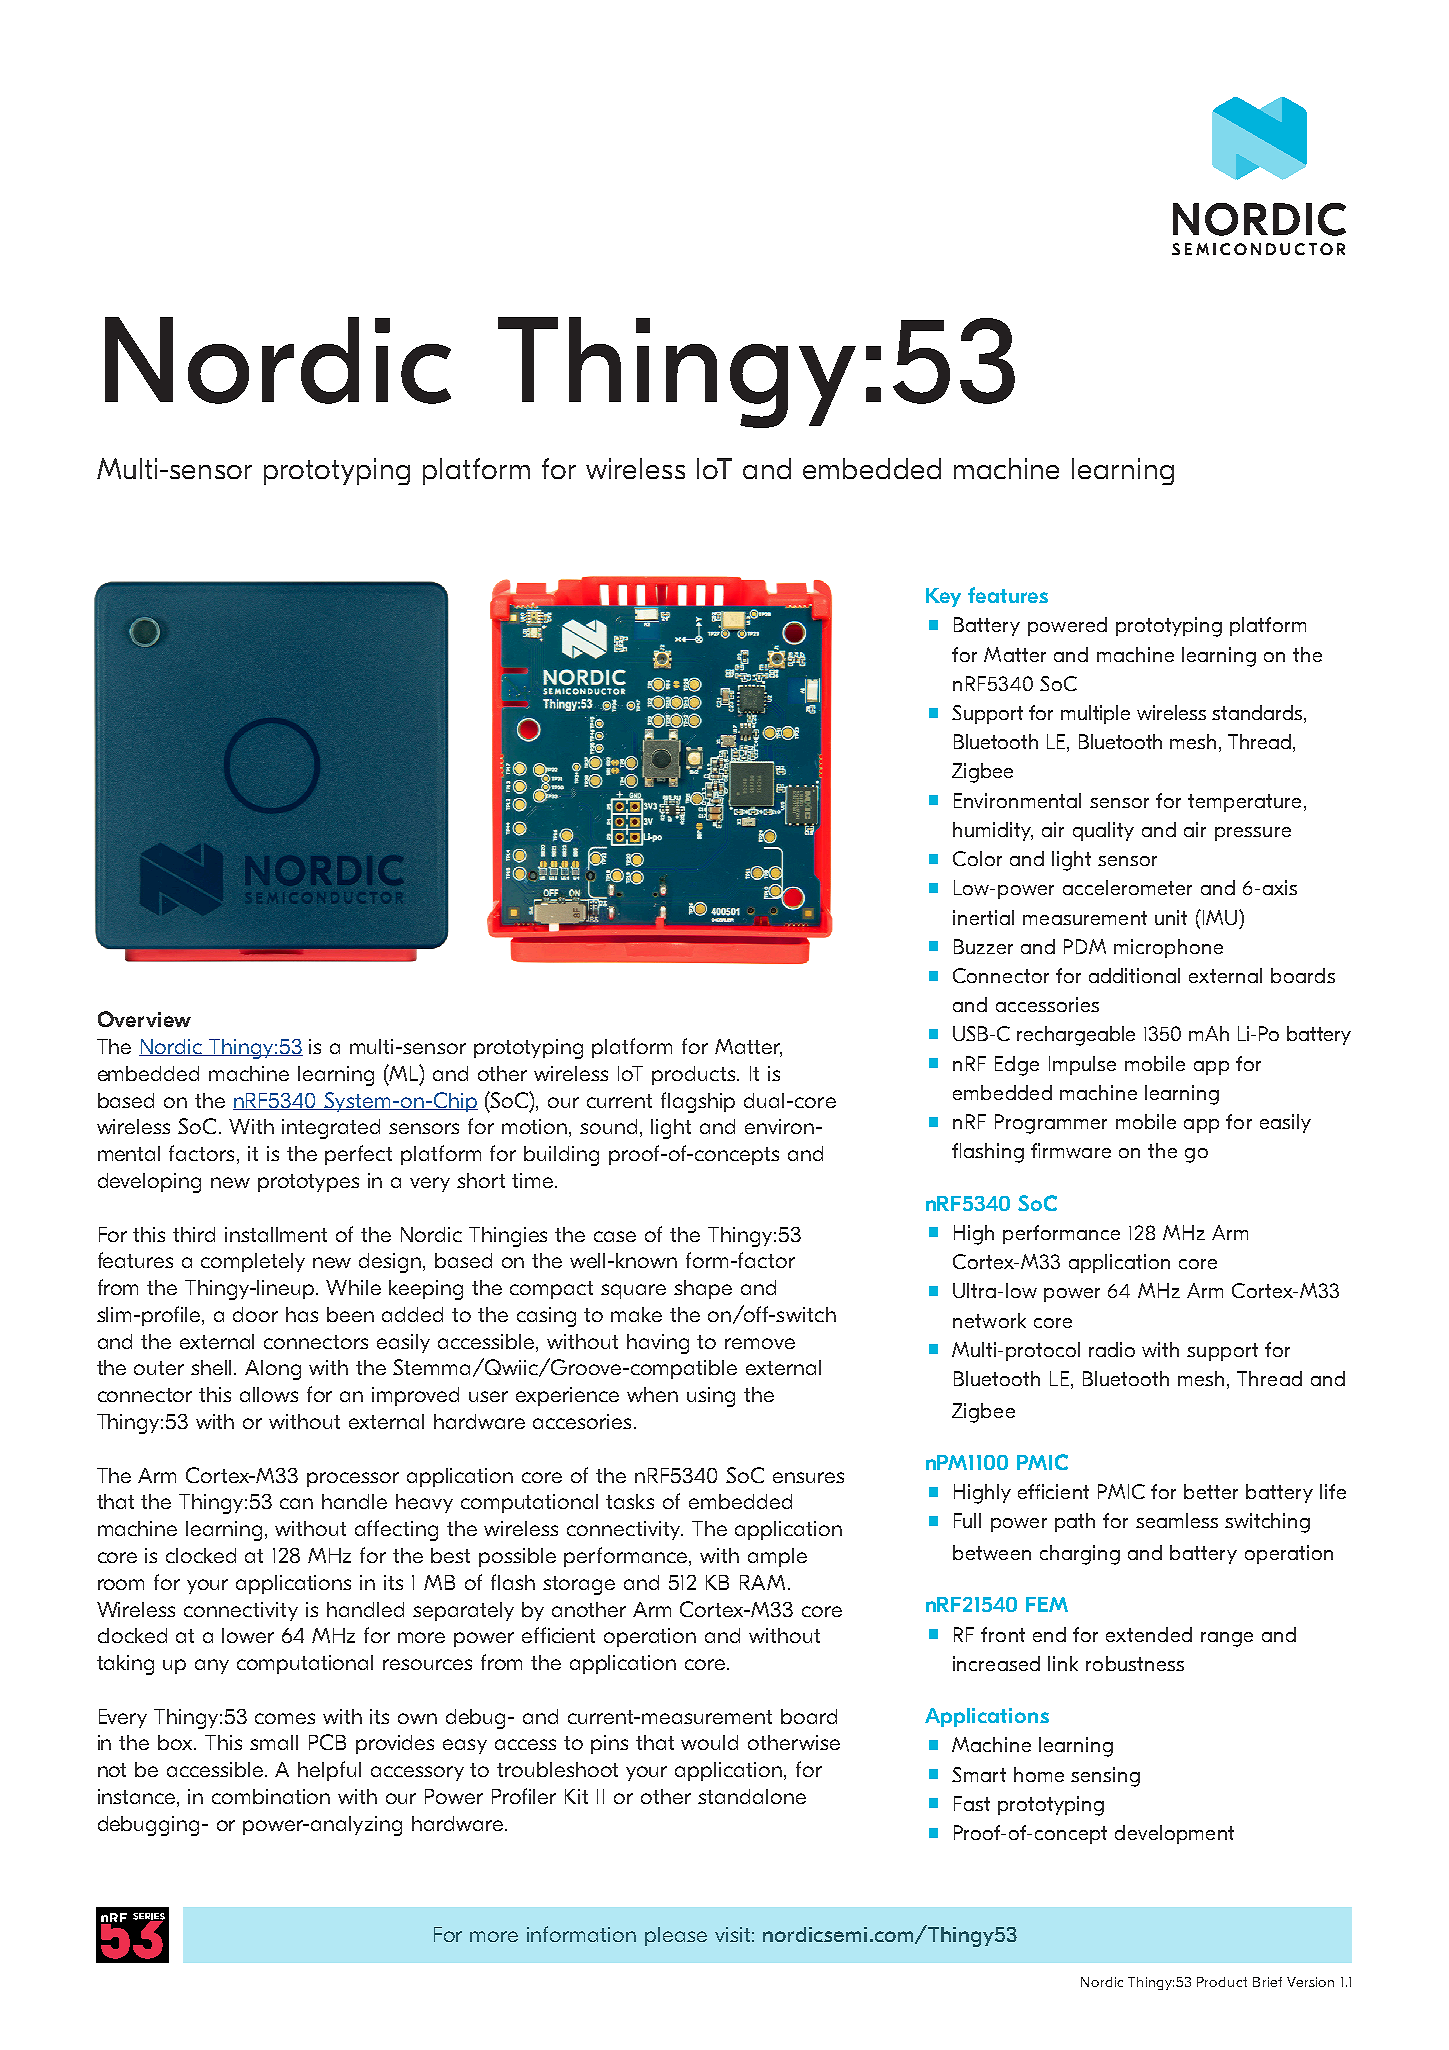  Describe the element at coordinates (144, 1019) in the page. I see `Overview` at that location.
